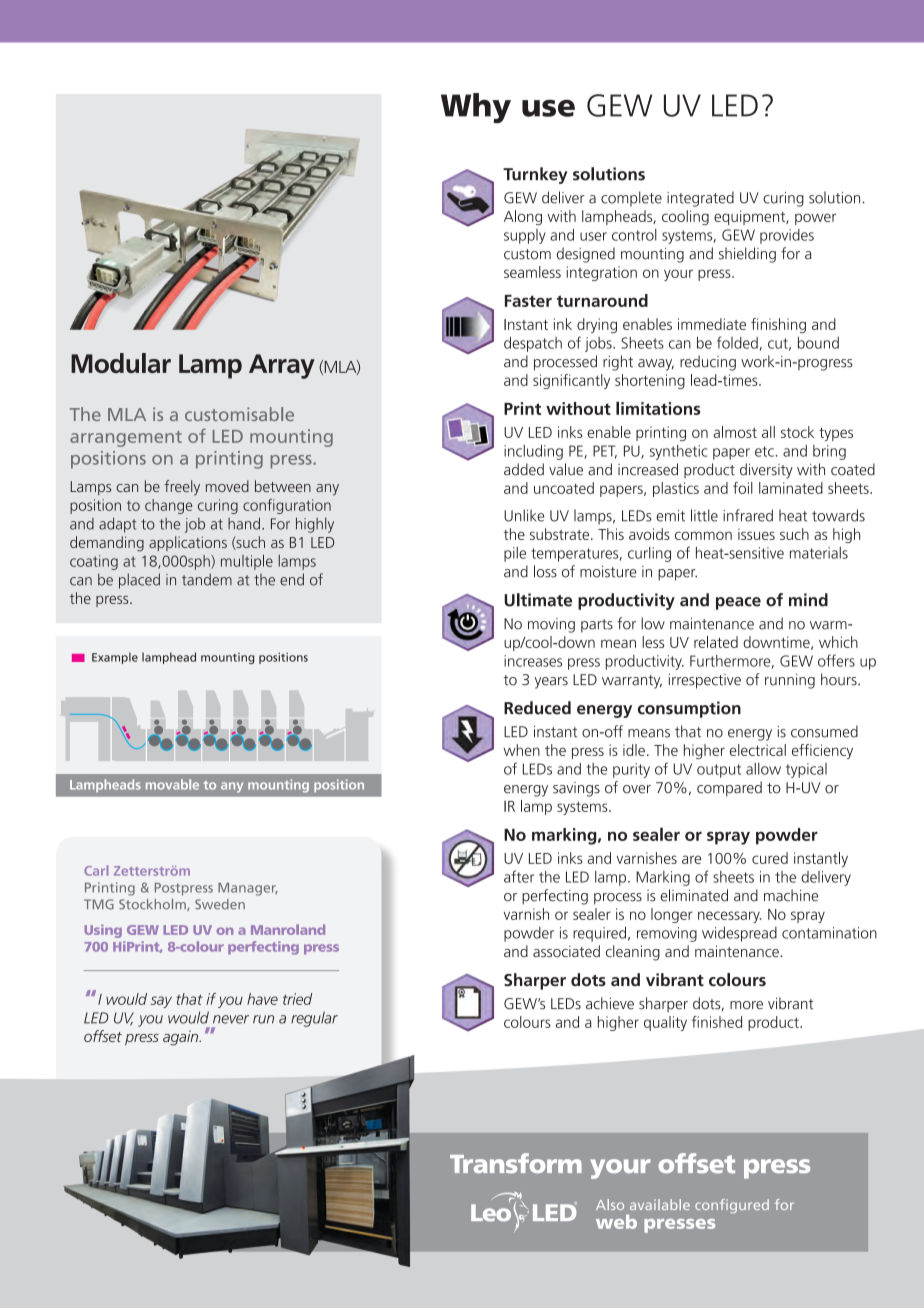  What do you see at coordinates (476, 108) in the image?
I see `Why` at bounding box center [476, 108].
